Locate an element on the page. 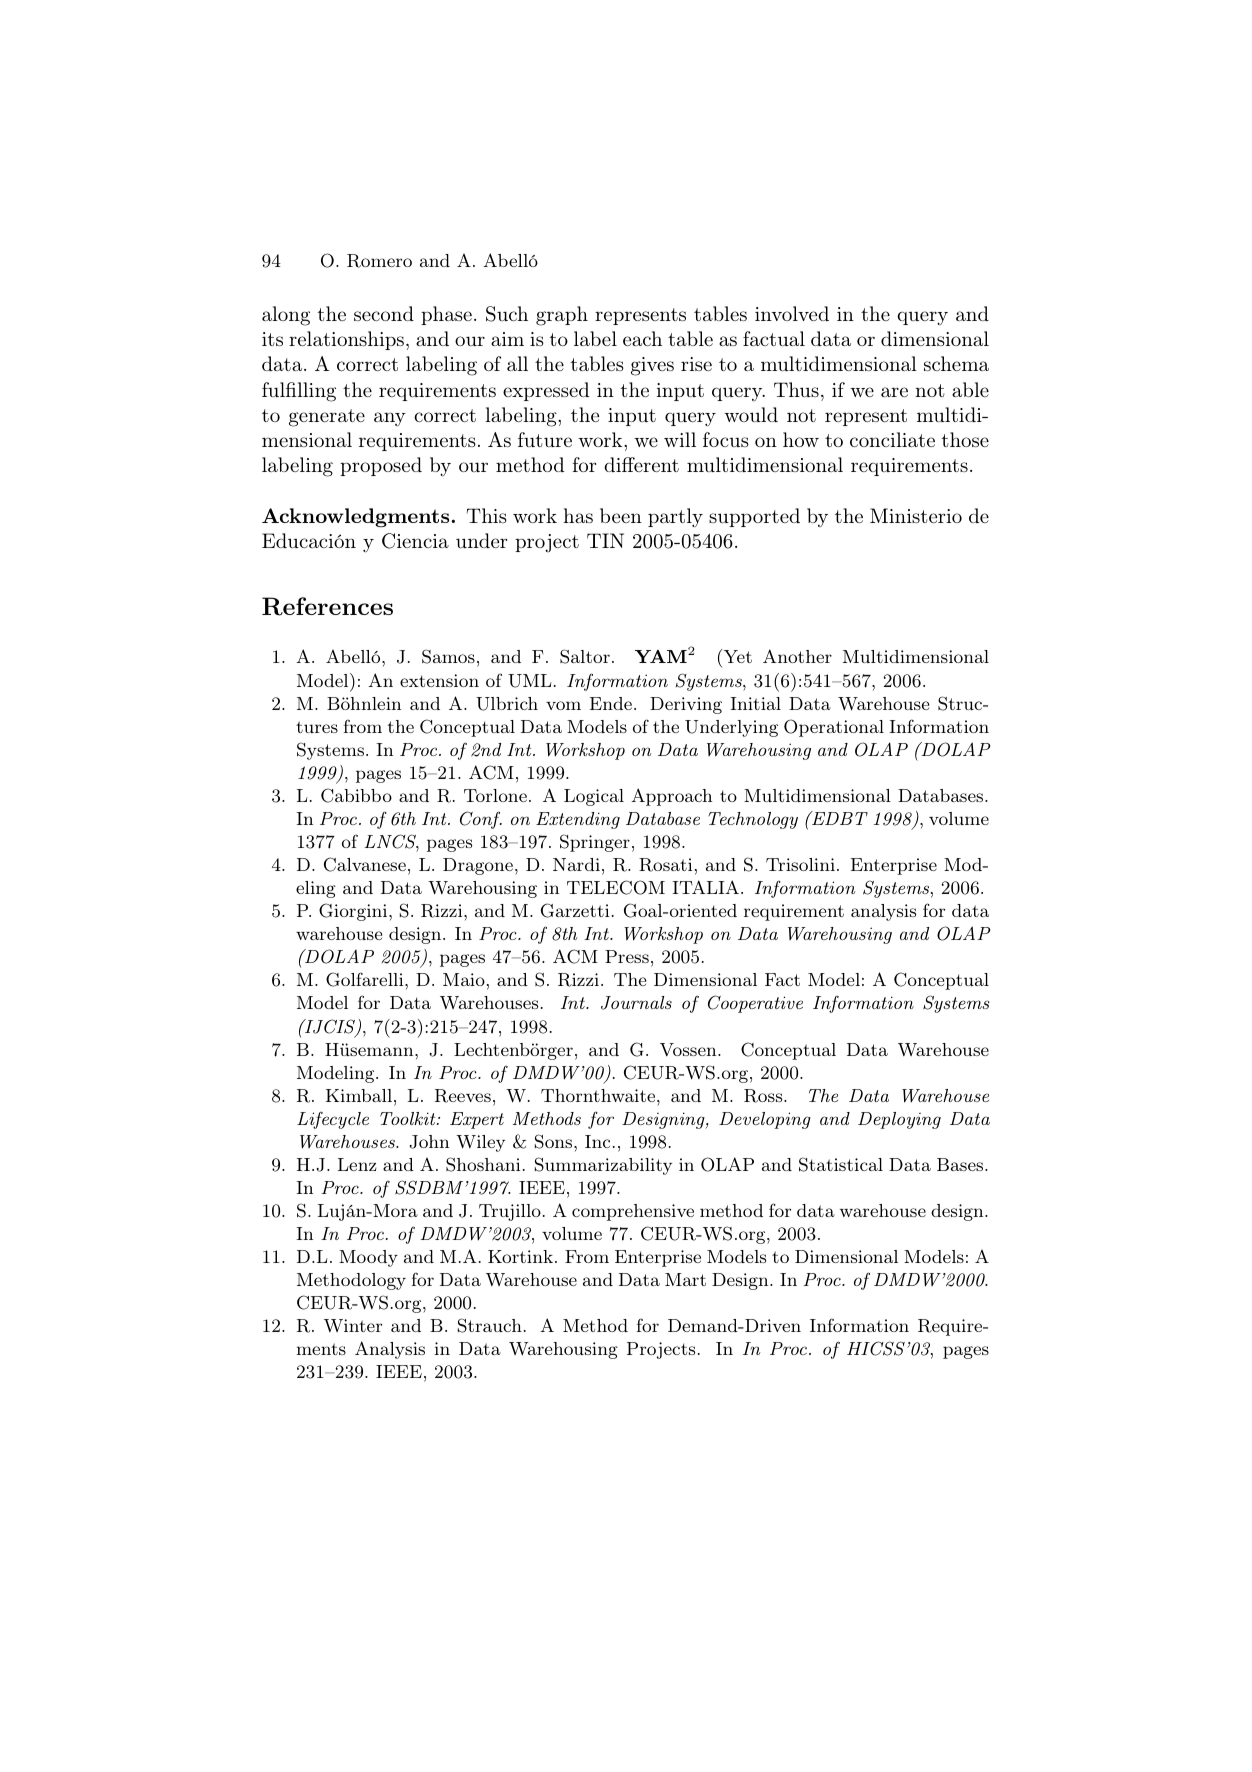 The width and height of the document is (1252, 1772). Mart is located at coordinates (685, 1279).
